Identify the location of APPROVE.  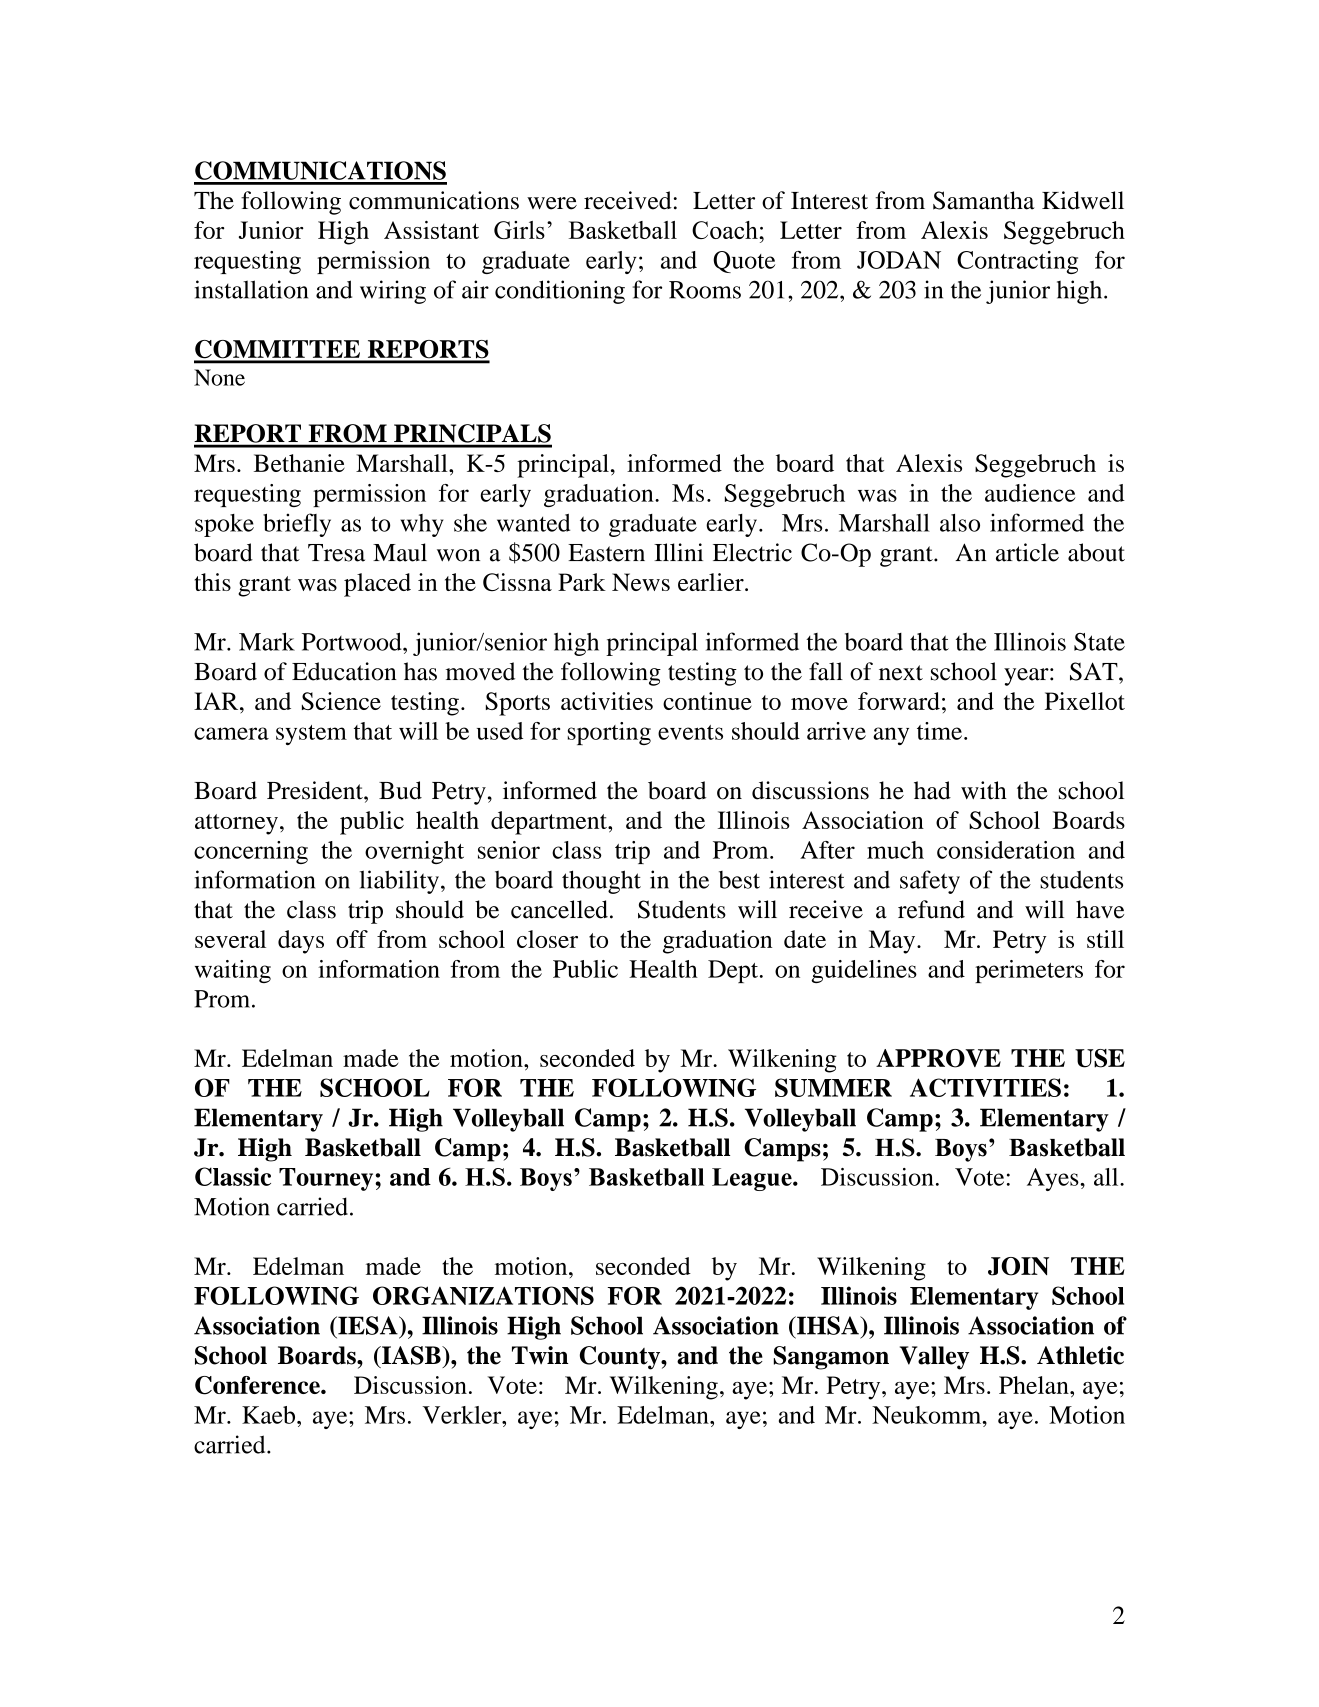
(938, 1058).
